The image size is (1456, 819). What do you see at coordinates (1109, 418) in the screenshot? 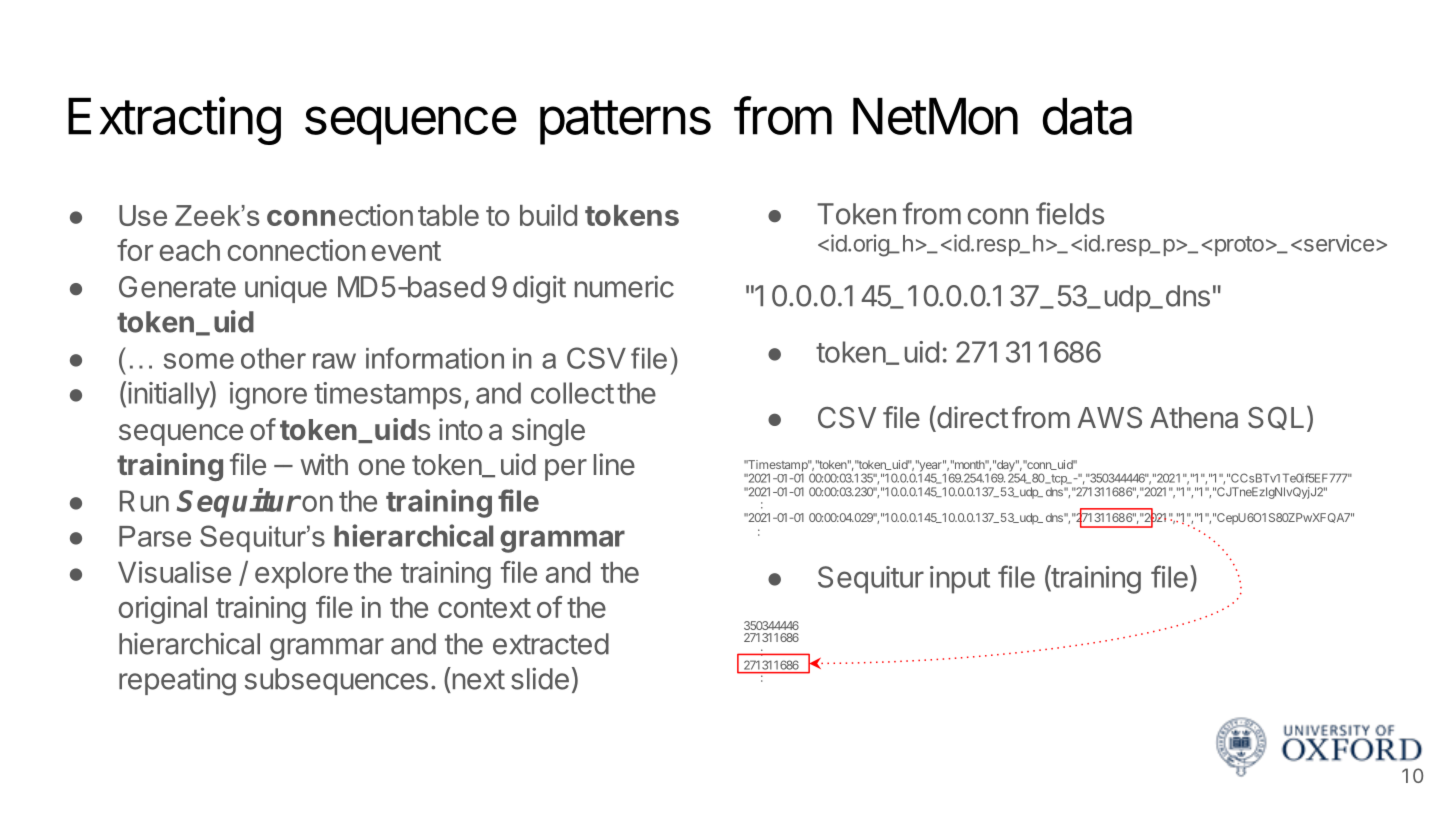
I see `AWS` at bounding box center [1109, 418].
